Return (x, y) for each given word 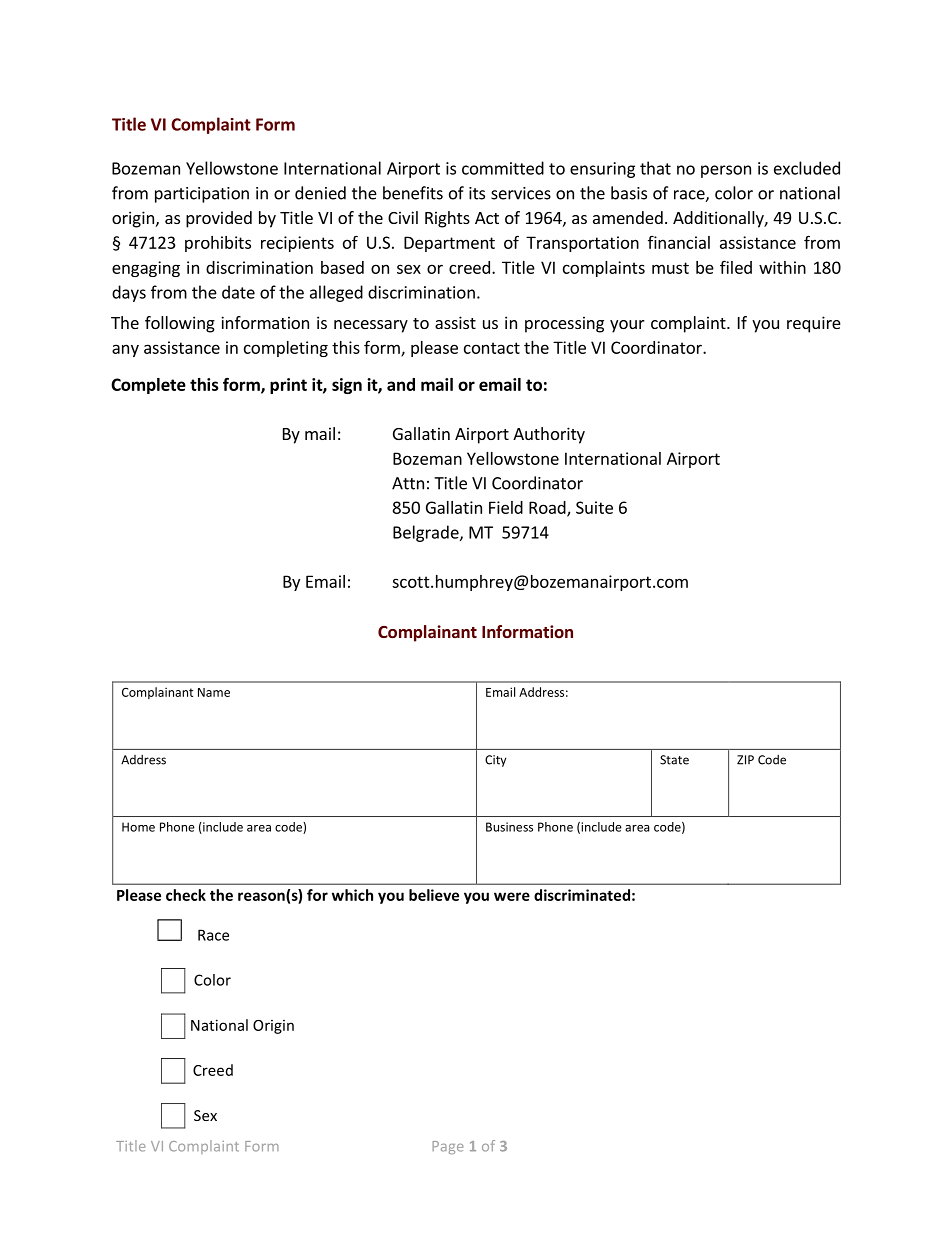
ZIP (745, 760)
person (726, 171)
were (512, 896)
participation (202, 195)
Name (214, 692)
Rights (447, 219)
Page (448, 1147)
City (495, 761)
